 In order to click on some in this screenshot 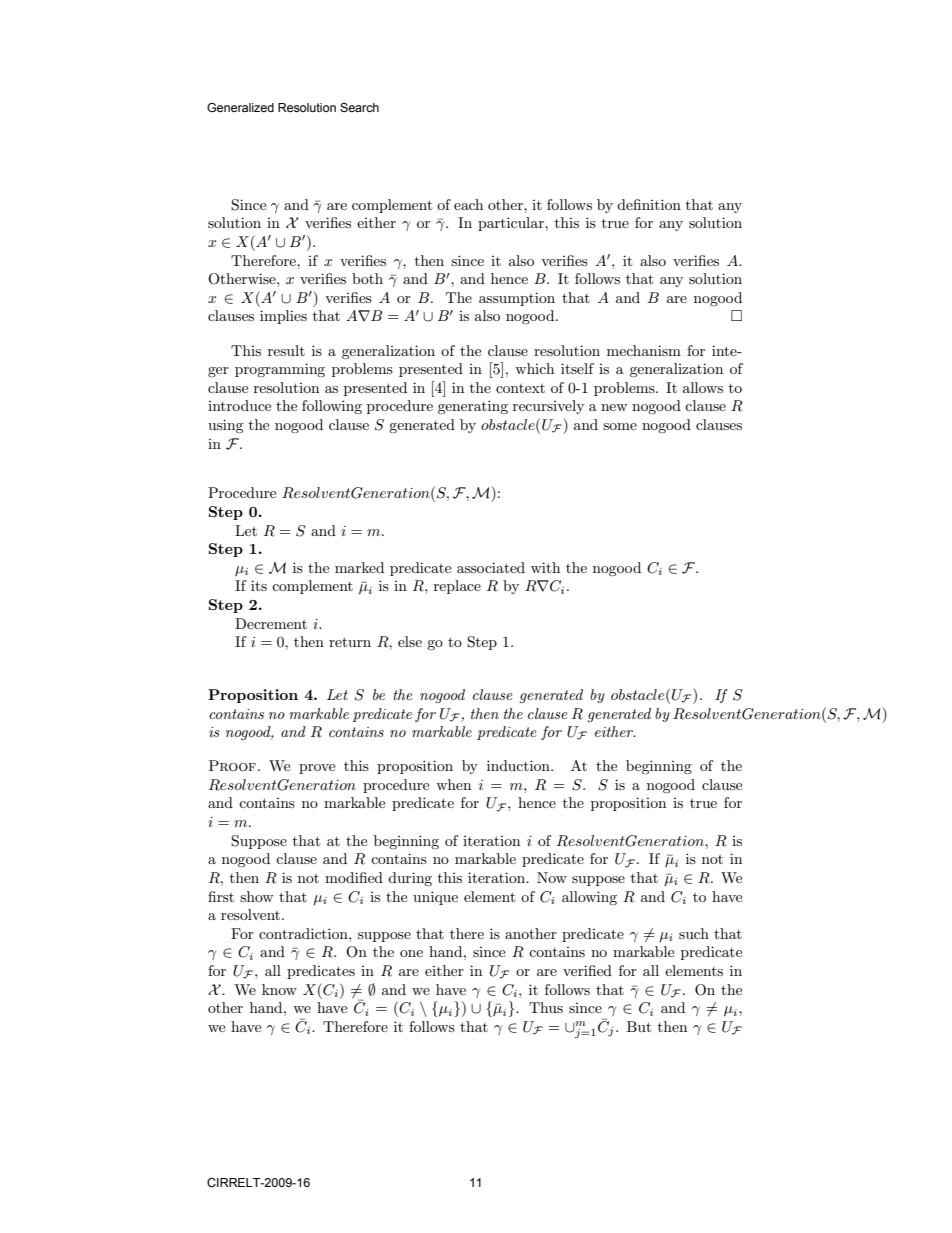, I will do `click(620, 426)`.
